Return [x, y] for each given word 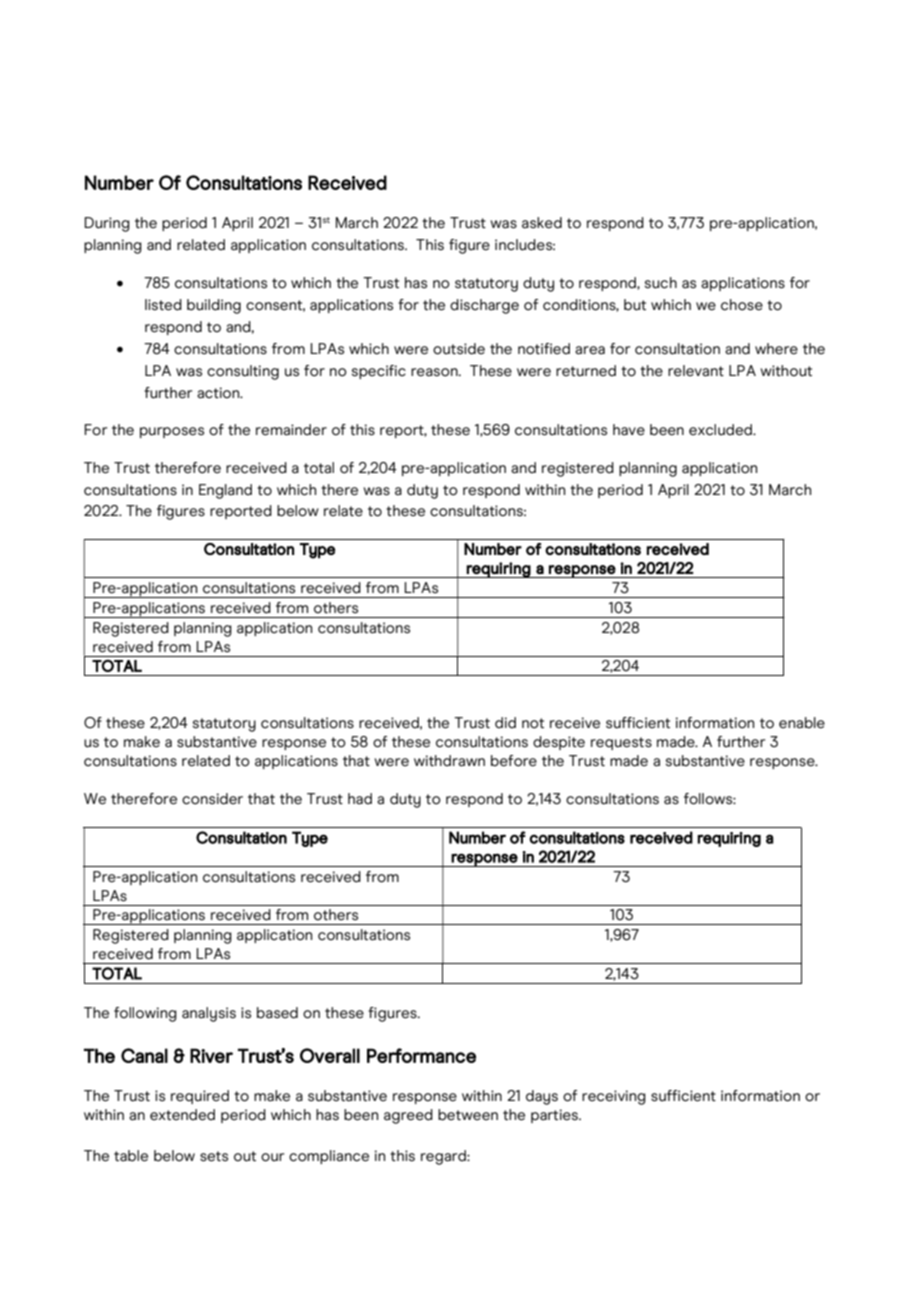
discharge [484, 306]
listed [163, 305]
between [468, 1115]
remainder [291, 430]
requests [621, 743]
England [225, 491]
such [661, 283]
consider [212, 799]
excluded [722, 430]
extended [182, 1115]
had [360, 799]
